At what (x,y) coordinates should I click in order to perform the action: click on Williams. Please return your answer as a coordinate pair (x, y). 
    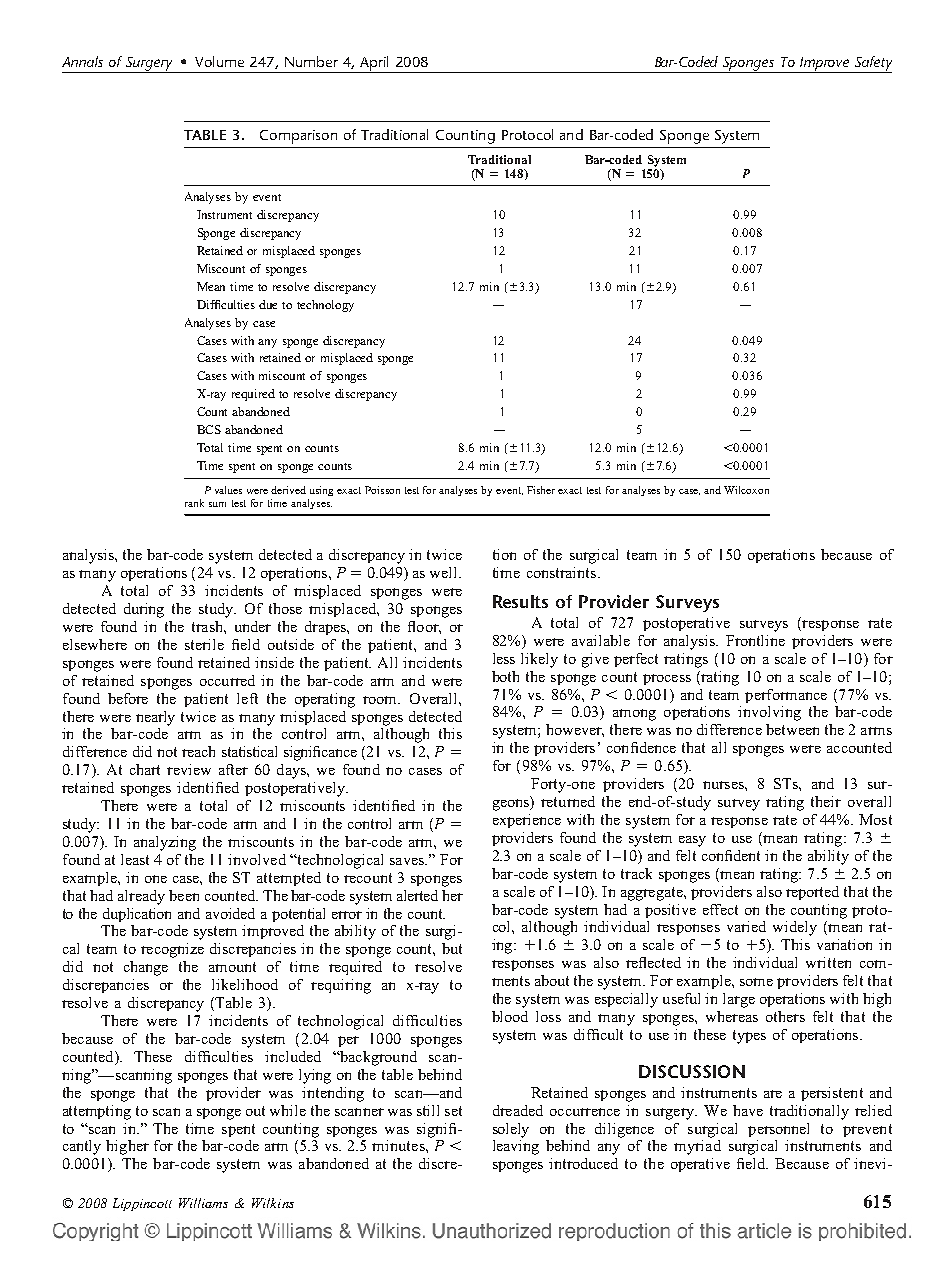
    Looking at the image, I should click on (203, 1203).
